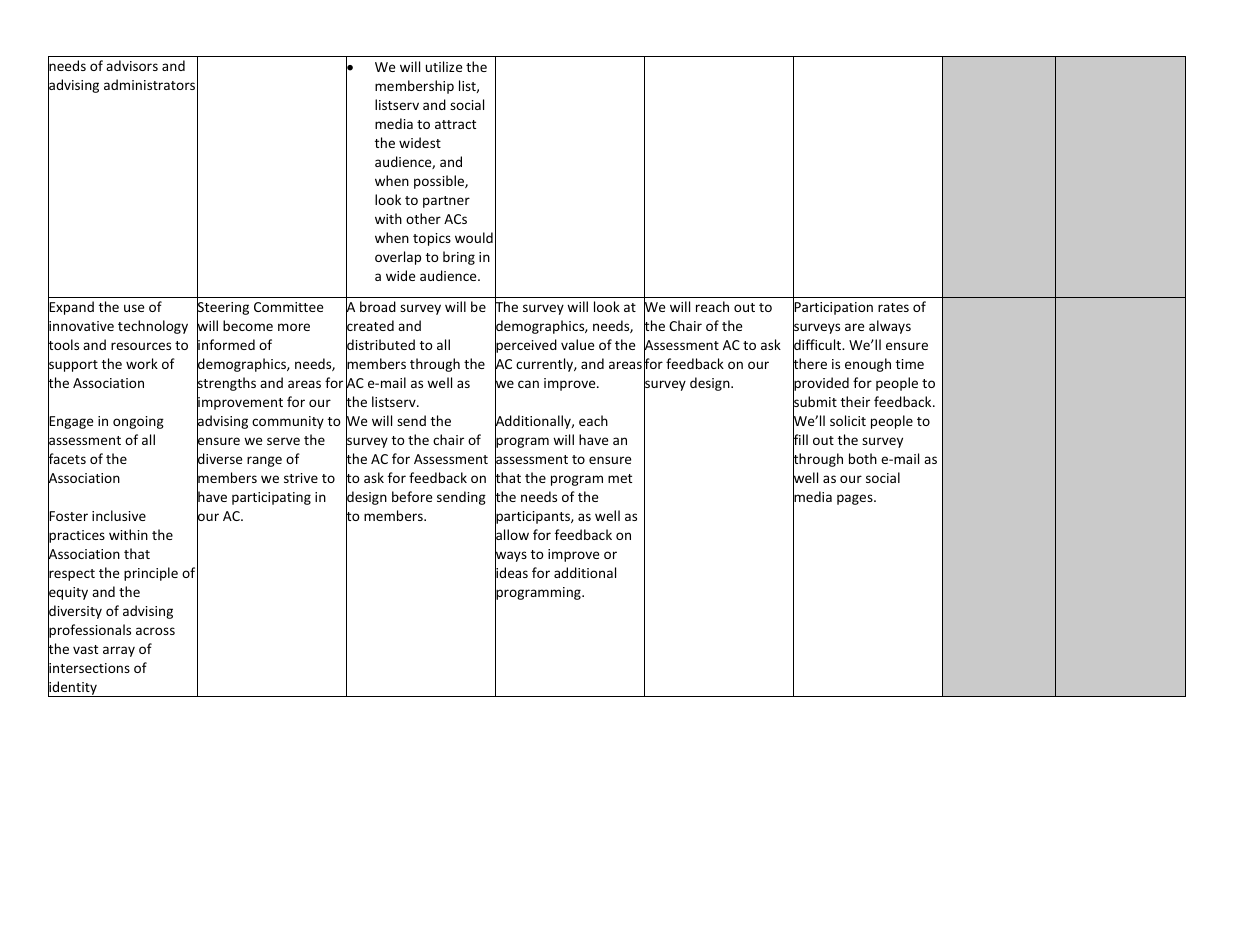 The height and width of the screenshot is (952, 1233). What do you see at coordinates (446, 202) in the screenshot?
I see `partner` at bounding box center [446, 202].
